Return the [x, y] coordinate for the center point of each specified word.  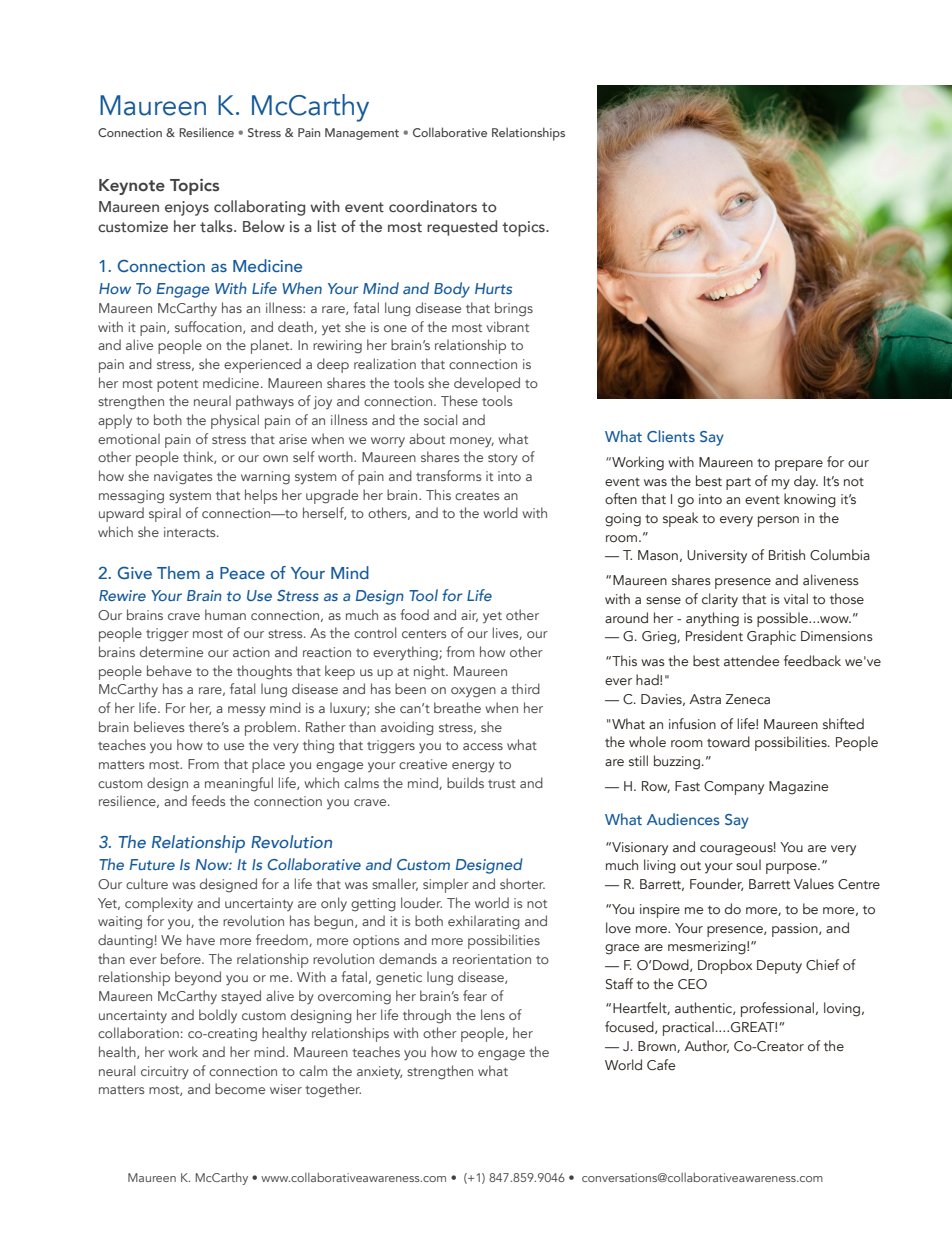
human [225, 614]
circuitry [165, 1073]
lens [493, 1014]
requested [462, 228]
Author [706, 1046]
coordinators [433, 206]
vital [796, 598]
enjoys [187, 208]
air [469, 616]
